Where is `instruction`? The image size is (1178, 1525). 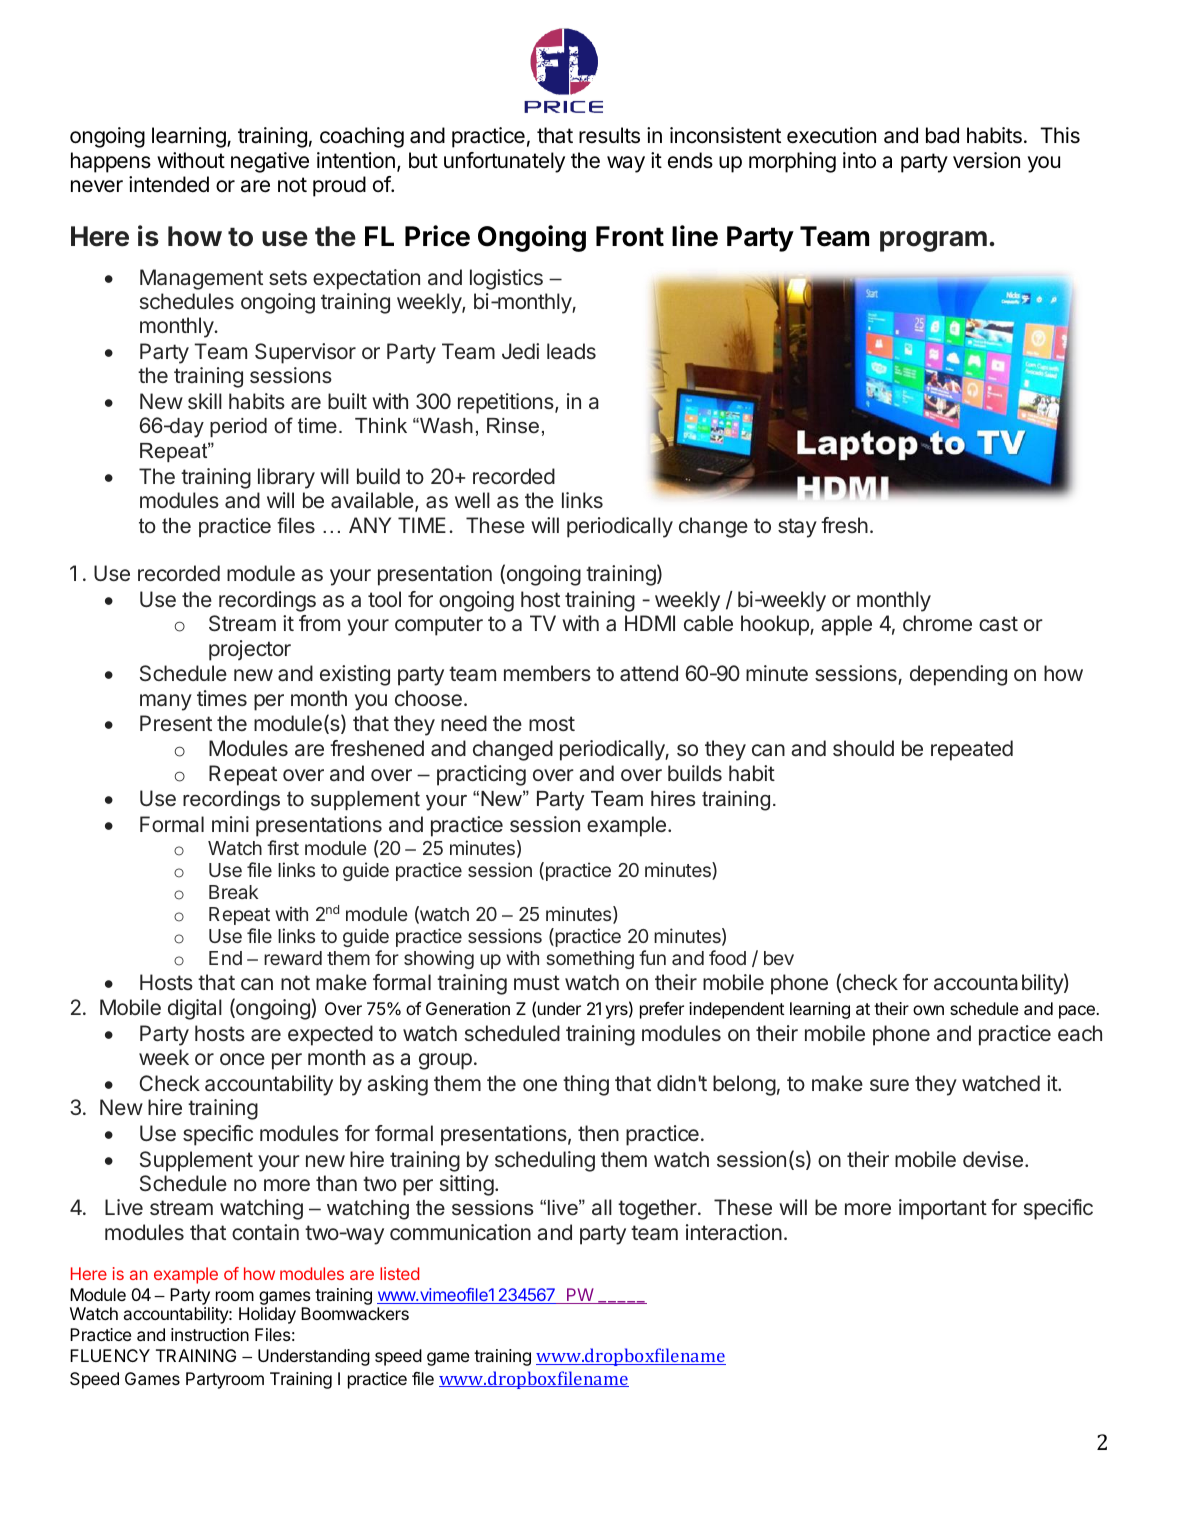
instruction is located at coordinates (210, 1334).
